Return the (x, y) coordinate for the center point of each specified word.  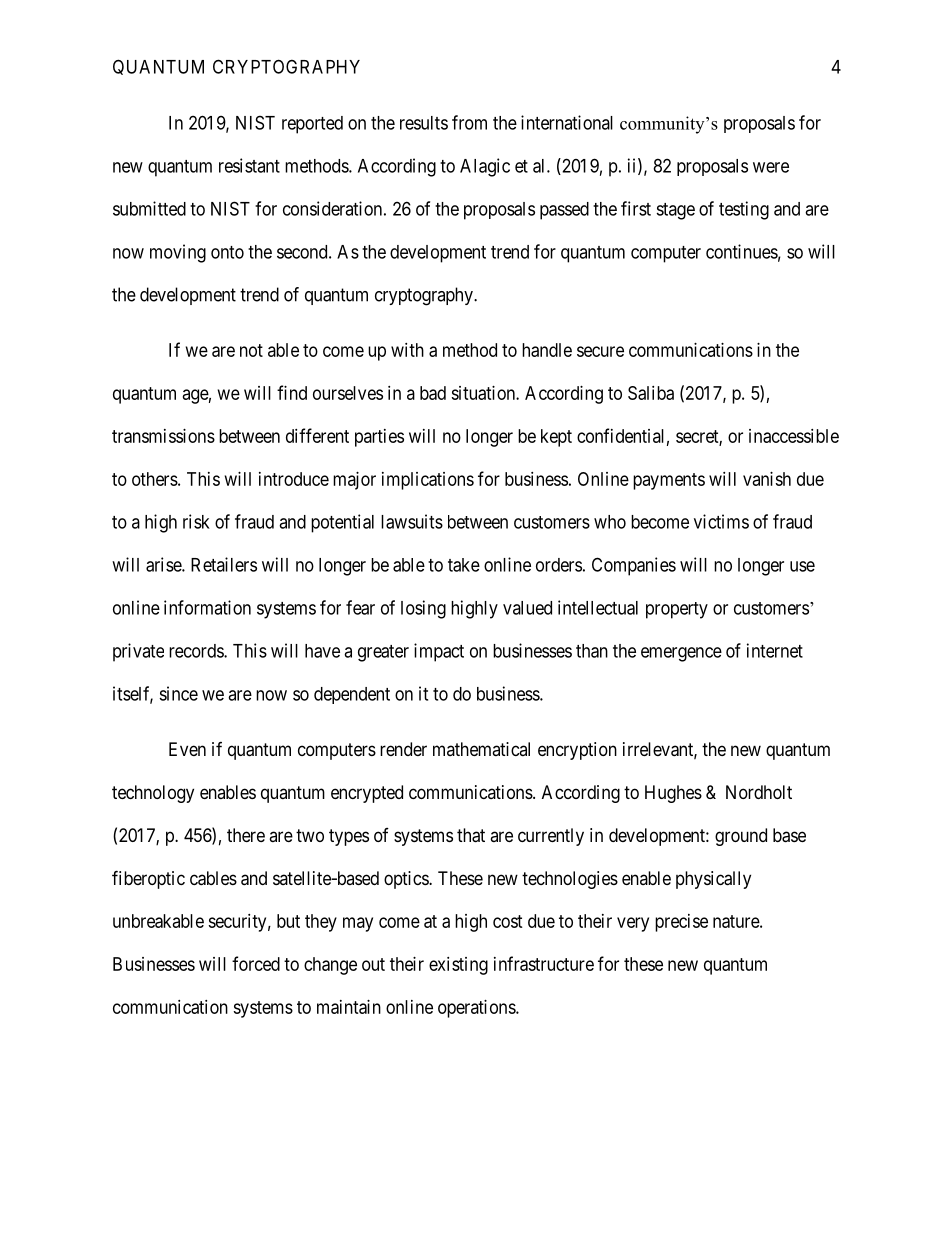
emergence (681, 654)
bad (433, 393)
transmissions (163, 436)
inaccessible (794, 436)
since (178, 693)
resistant (249, 165)
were (771, 167)
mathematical (481, 749)
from (469, 122)
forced (256, 963)
